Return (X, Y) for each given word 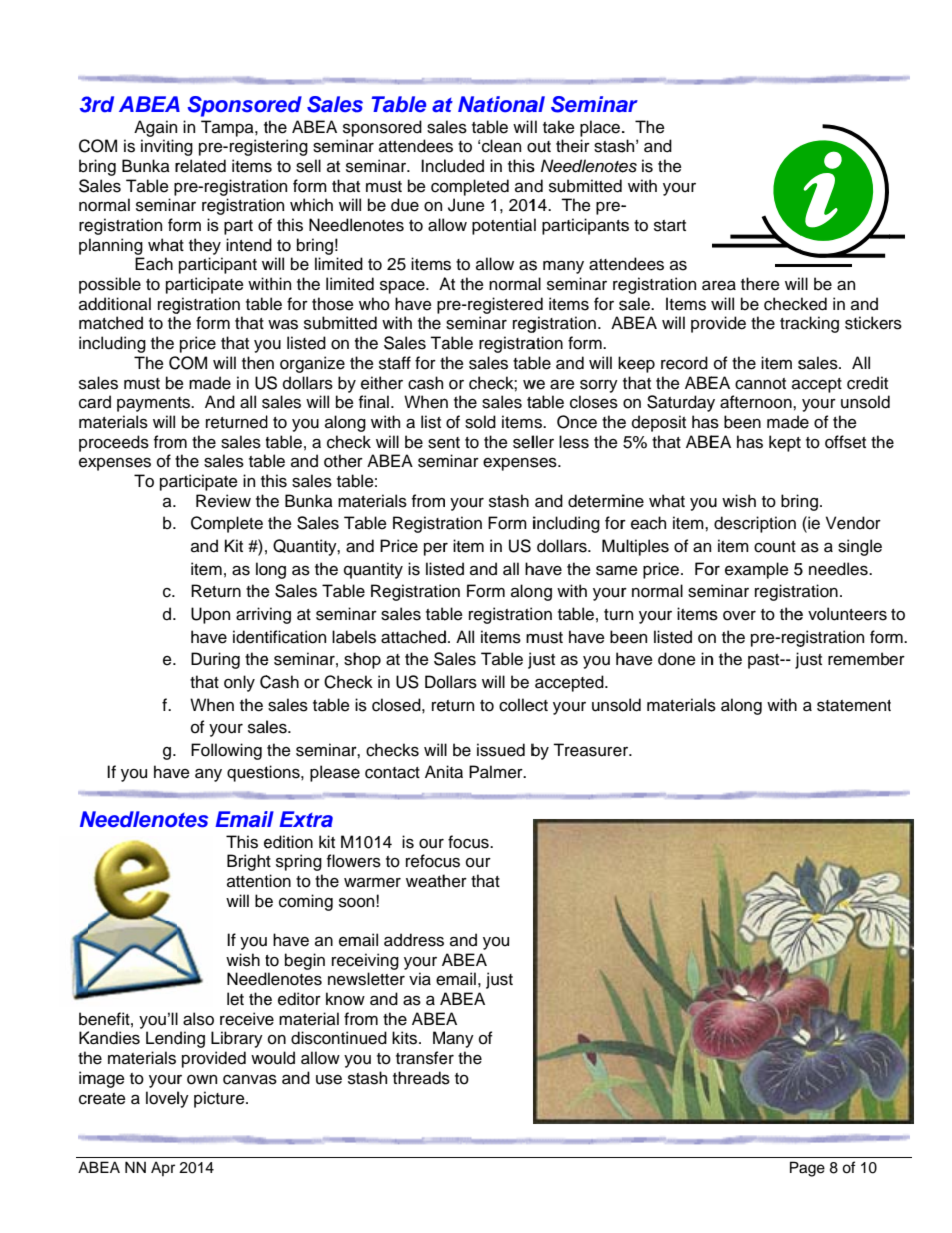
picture (220, 1099)
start (670, 226)
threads (421, 1078)
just (499, 980)
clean (501, 146)
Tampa (228, 128)
